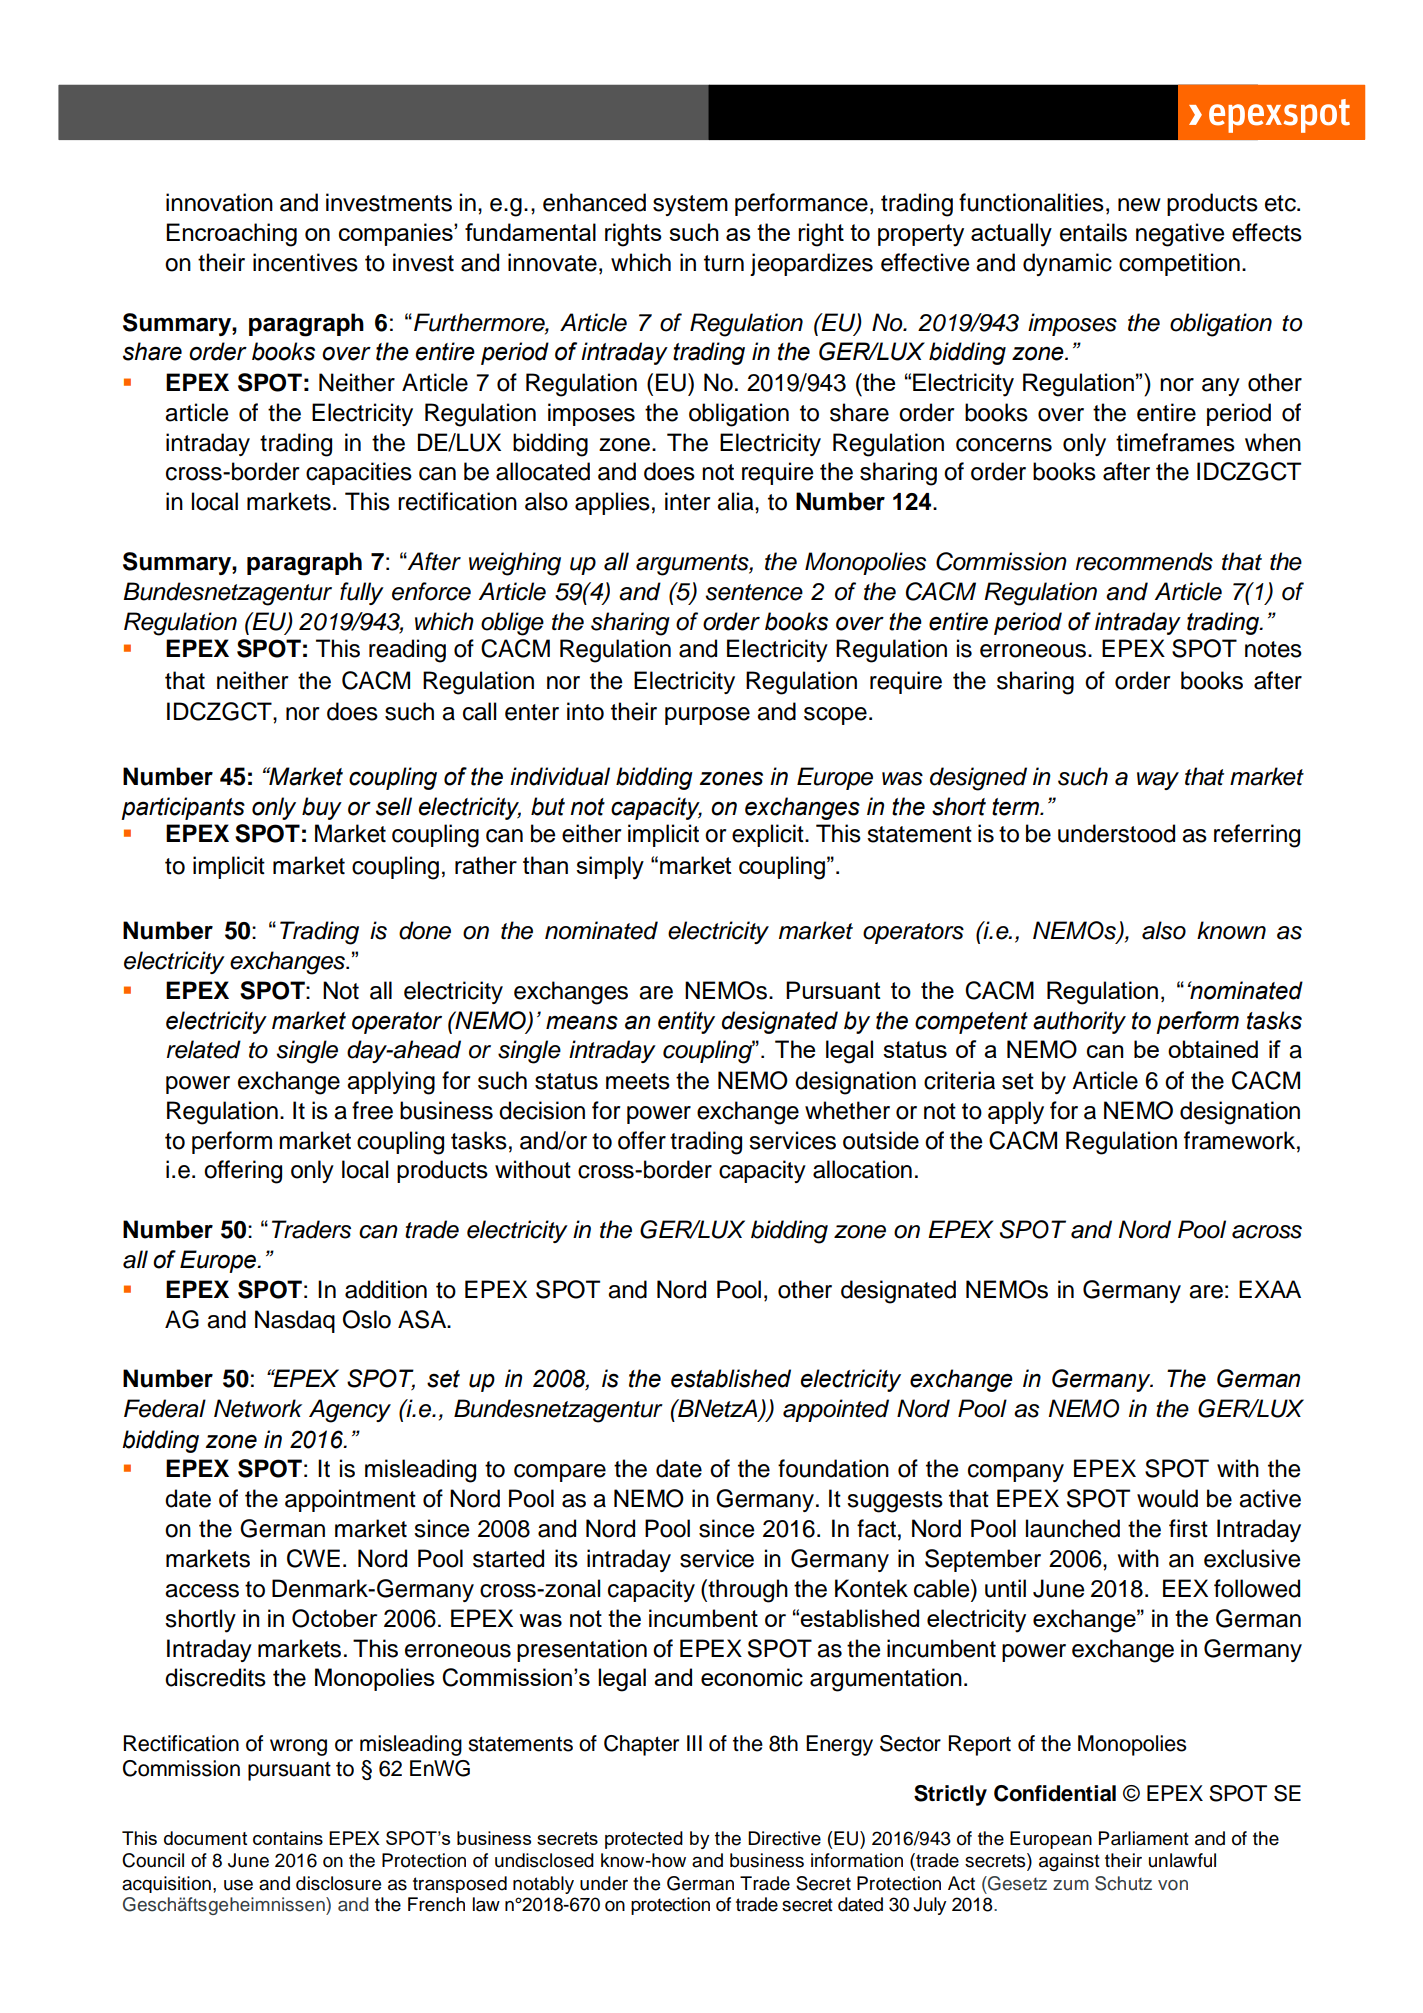 This screenshot has width=1423, height=2013. Describe the element at coordinates (204, 1049) in the screenshot. I see `related` at that location.
